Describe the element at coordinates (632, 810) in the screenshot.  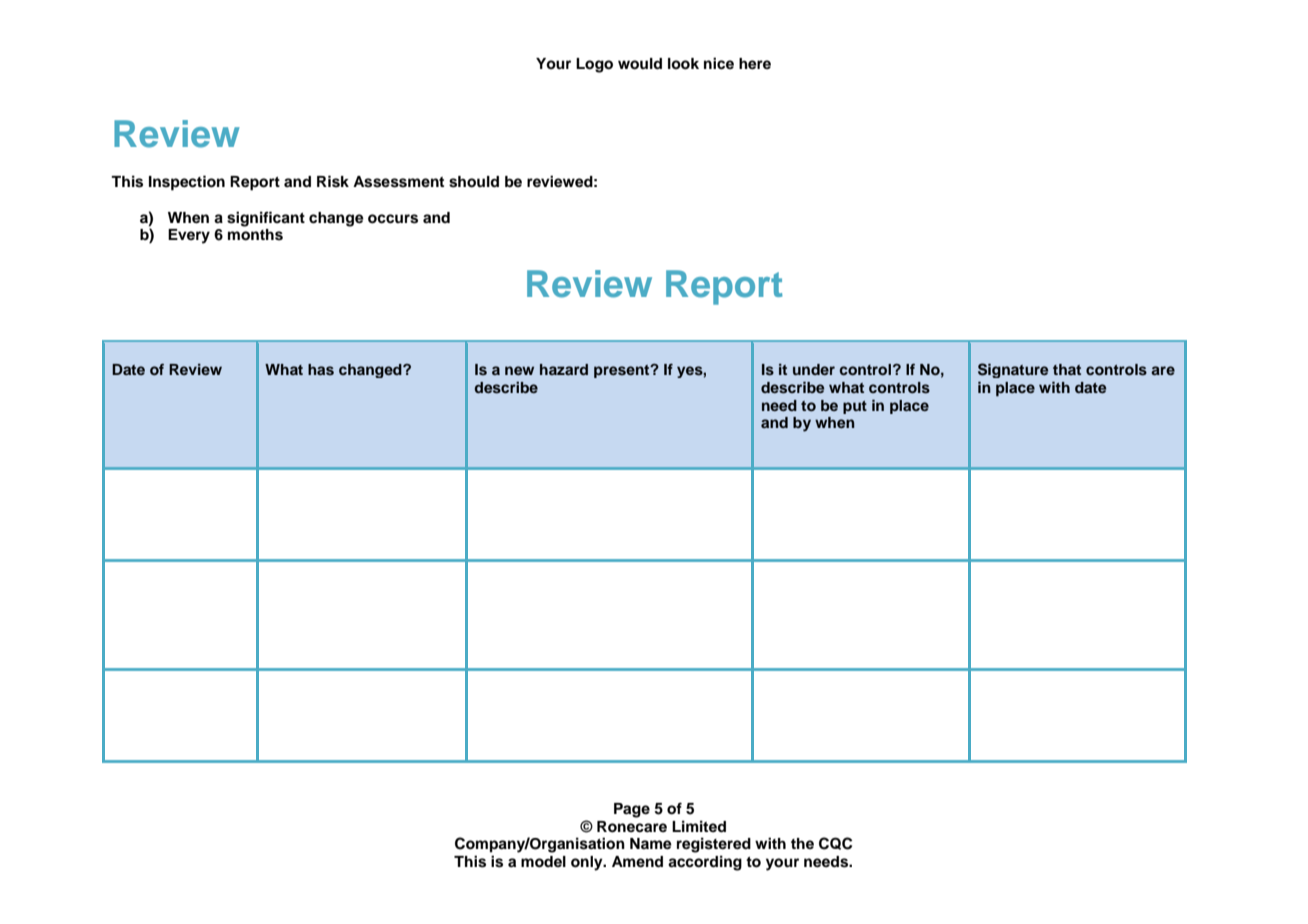
I see `Page` at that location.
